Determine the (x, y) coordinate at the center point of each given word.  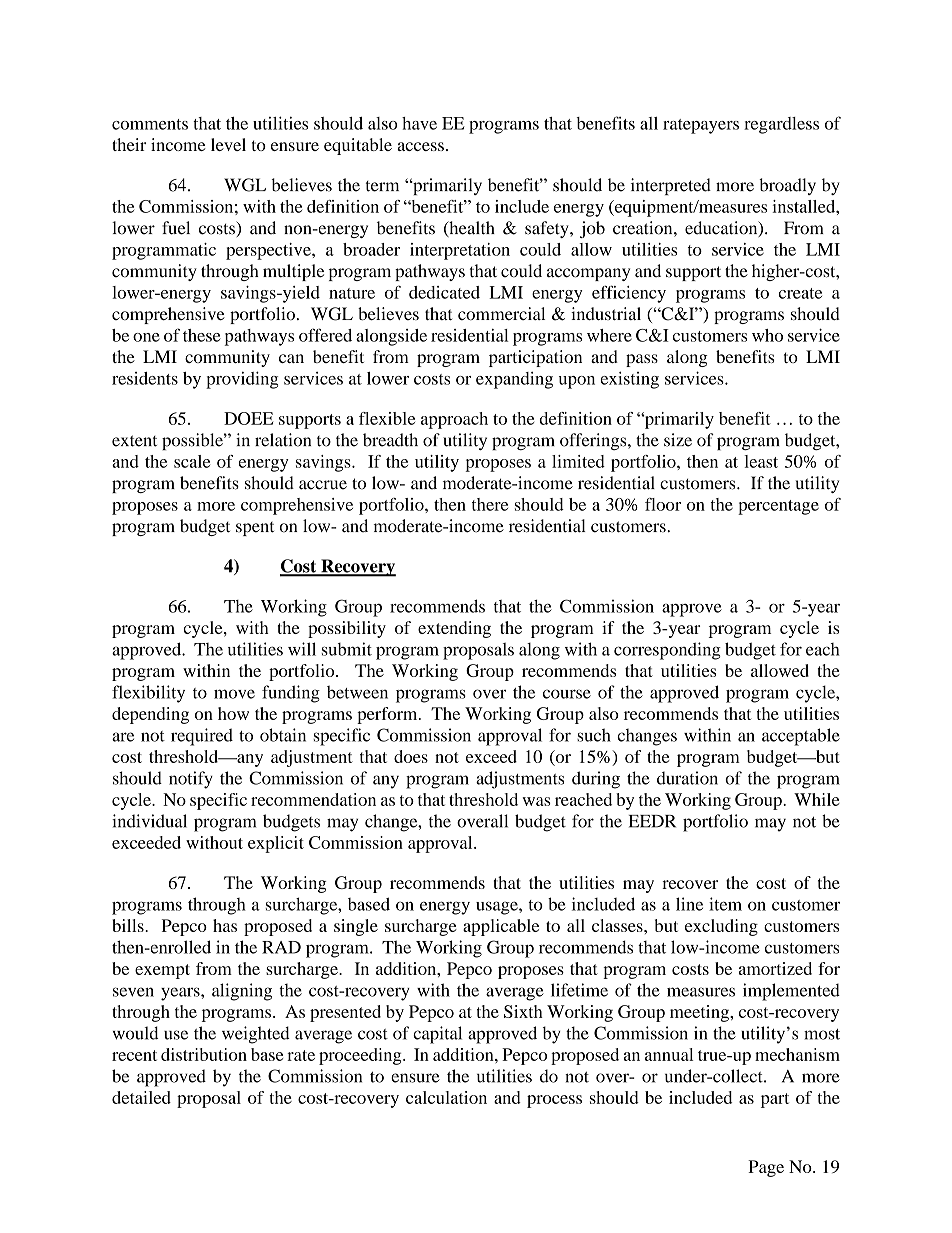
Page (766, 1168)
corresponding (667, 651)
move (234, 694)
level (228, 144)
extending (454, 629)
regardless (781, 125)
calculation (446, 1097)
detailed (141, 1097)
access (420, 146)
